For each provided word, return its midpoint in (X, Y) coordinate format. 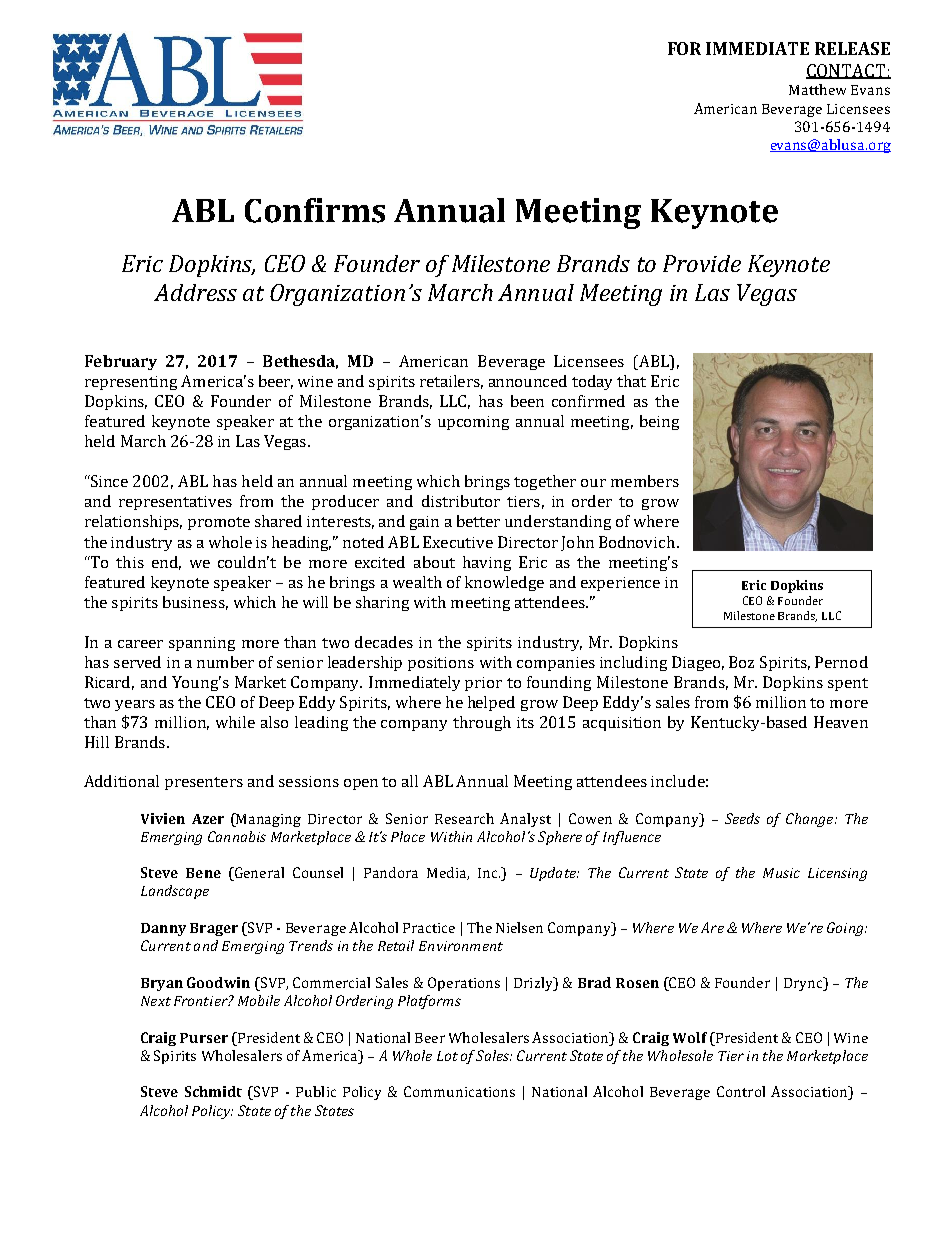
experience (620, 584)
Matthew (817, 89)
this (130, 562)
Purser (204, 1038)
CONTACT (847, 71)
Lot (447, 1056)
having (487, 563)
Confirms (315, 210)
